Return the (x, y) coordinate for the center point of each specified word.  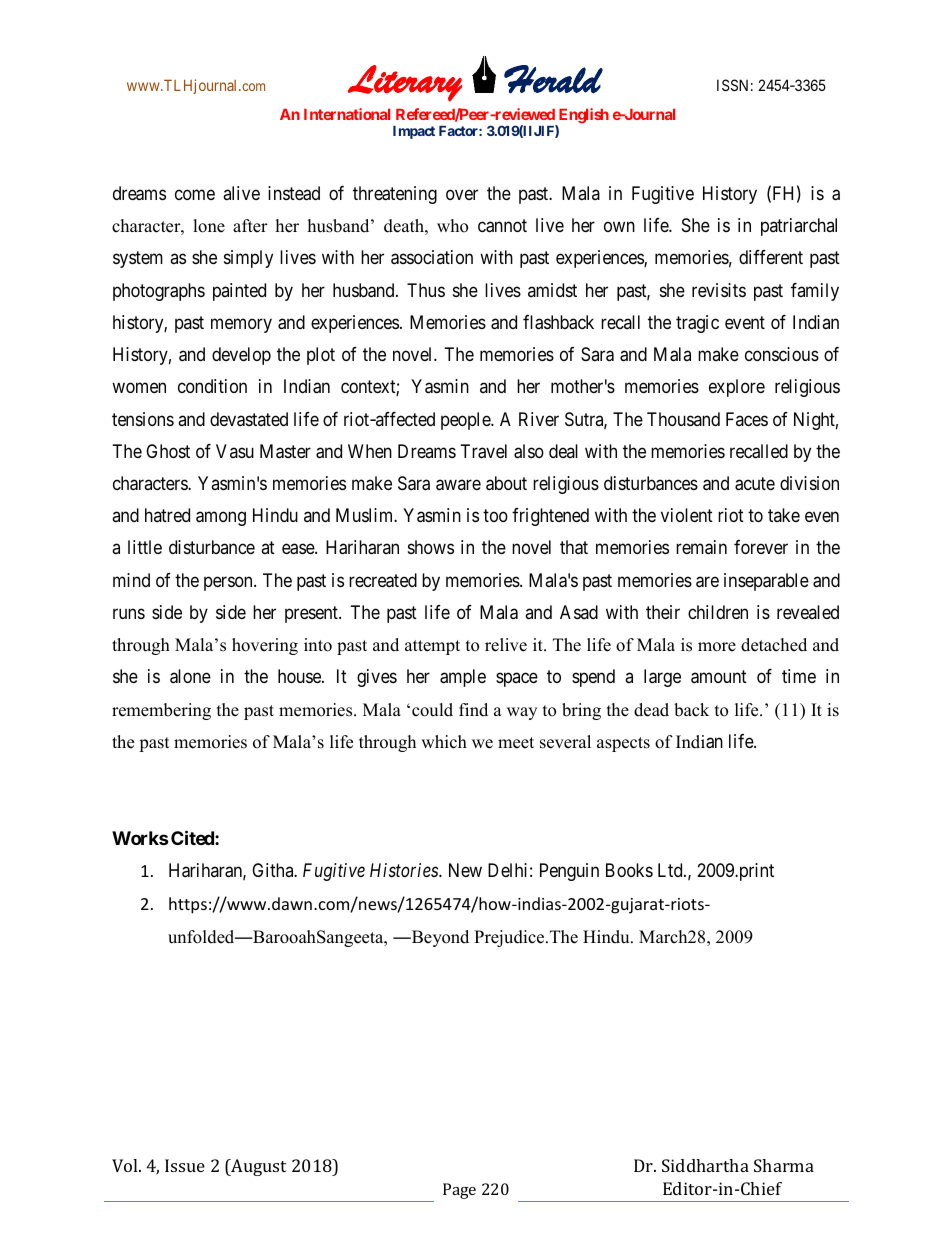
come (195, 194)
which (444, 742)
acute (755, 484)
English (582, 117)
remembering (161, 711)
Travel (484, 451)
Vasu (235, 451)
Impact (414, 132)
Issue (185, 1165)
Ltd (671, 870)
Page (459, 1191)
